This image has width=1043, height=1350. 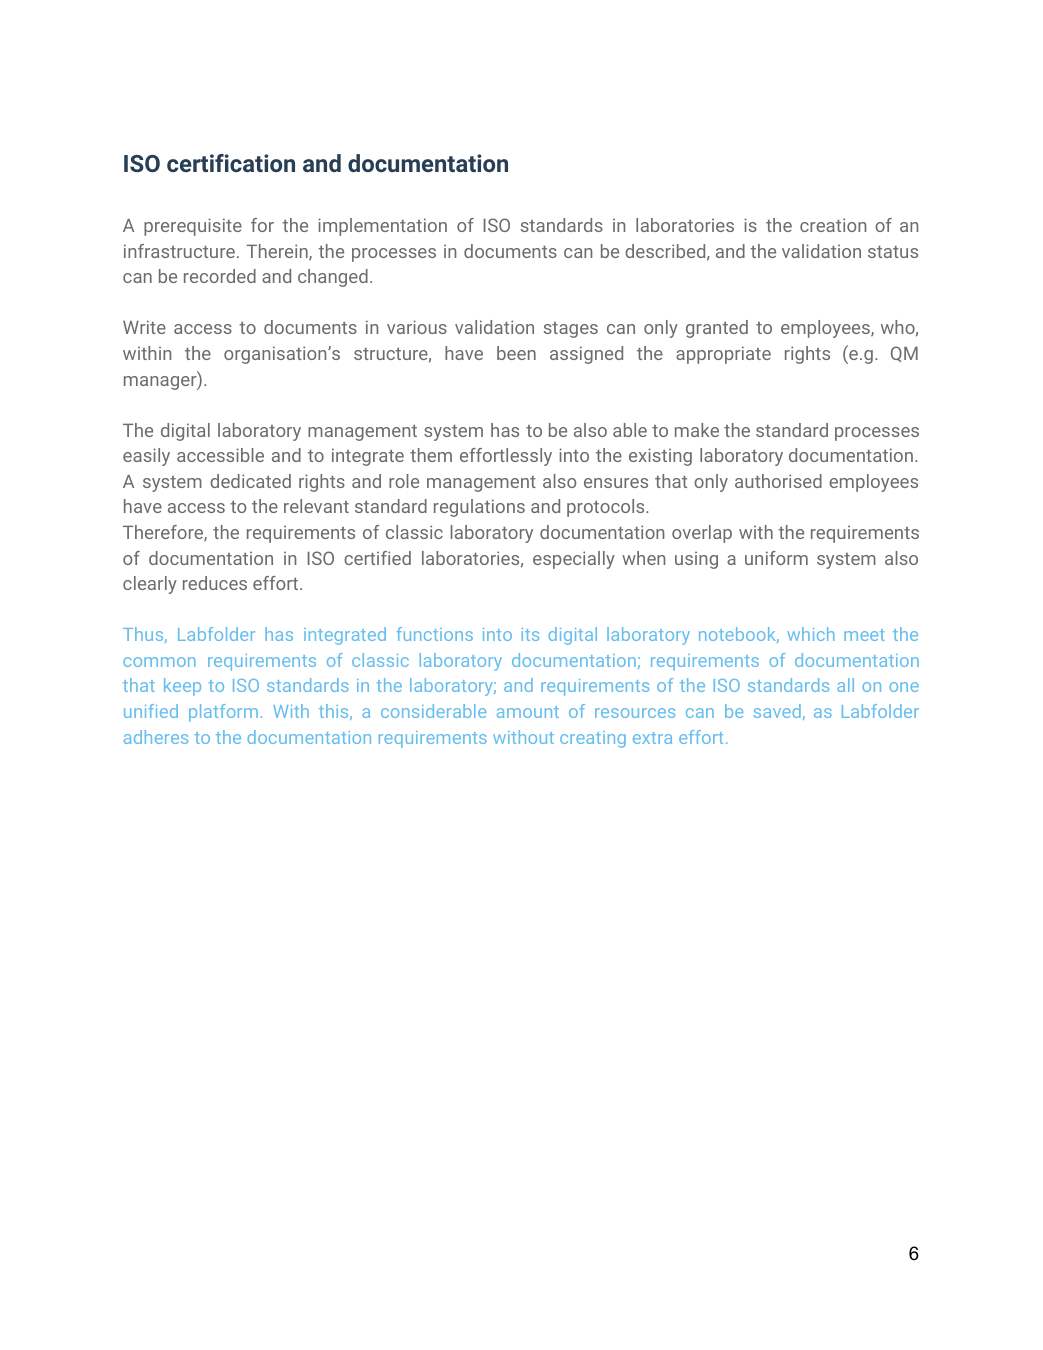 I want to click on creation, so click(x=833, y=225).
